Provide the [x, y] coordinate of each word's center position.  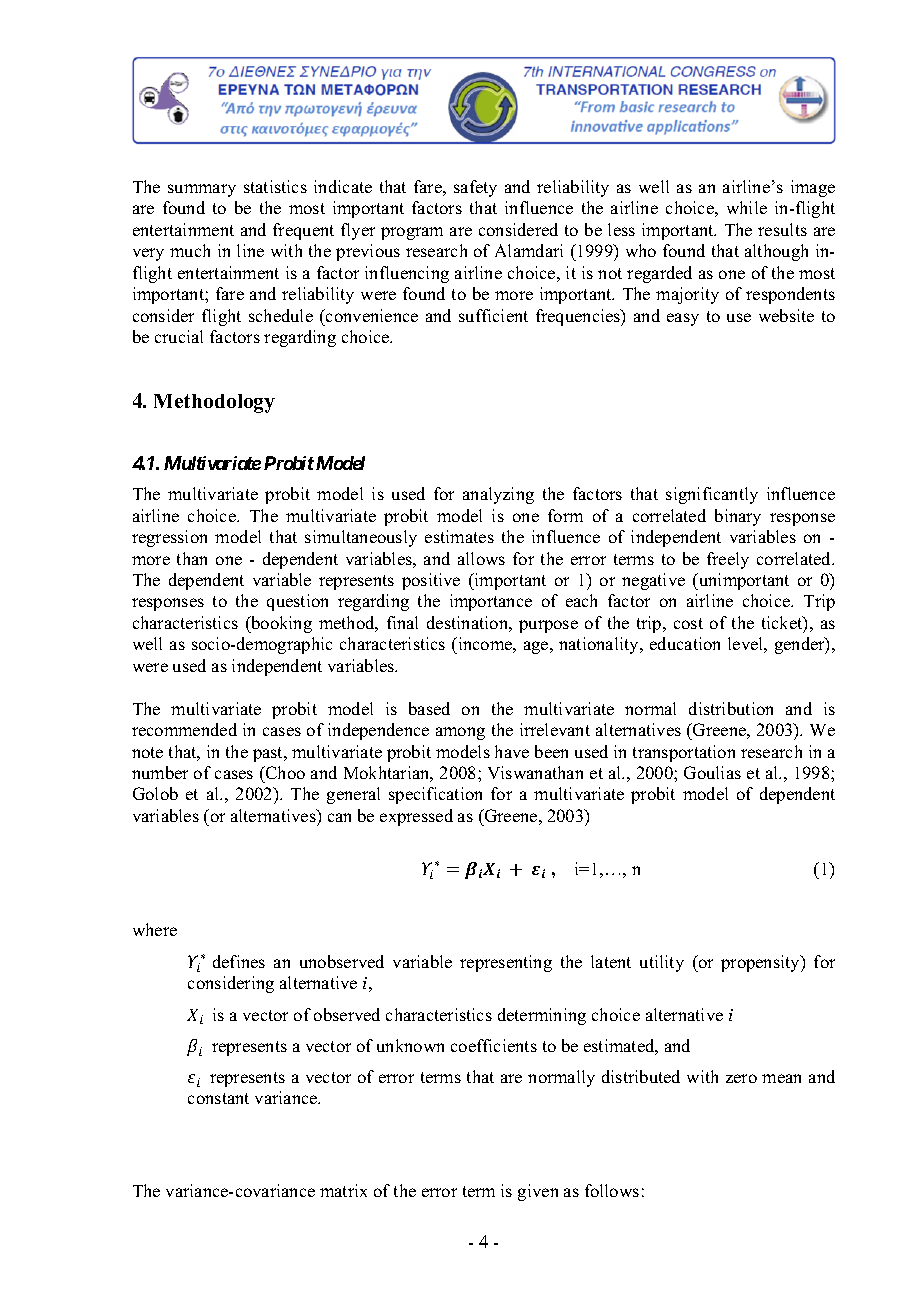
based [429, 708]
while [747, 207]
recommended [184, 729]
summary [202, 190]
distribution [731, 708]
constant [218, 1098]
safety [475, 188]
